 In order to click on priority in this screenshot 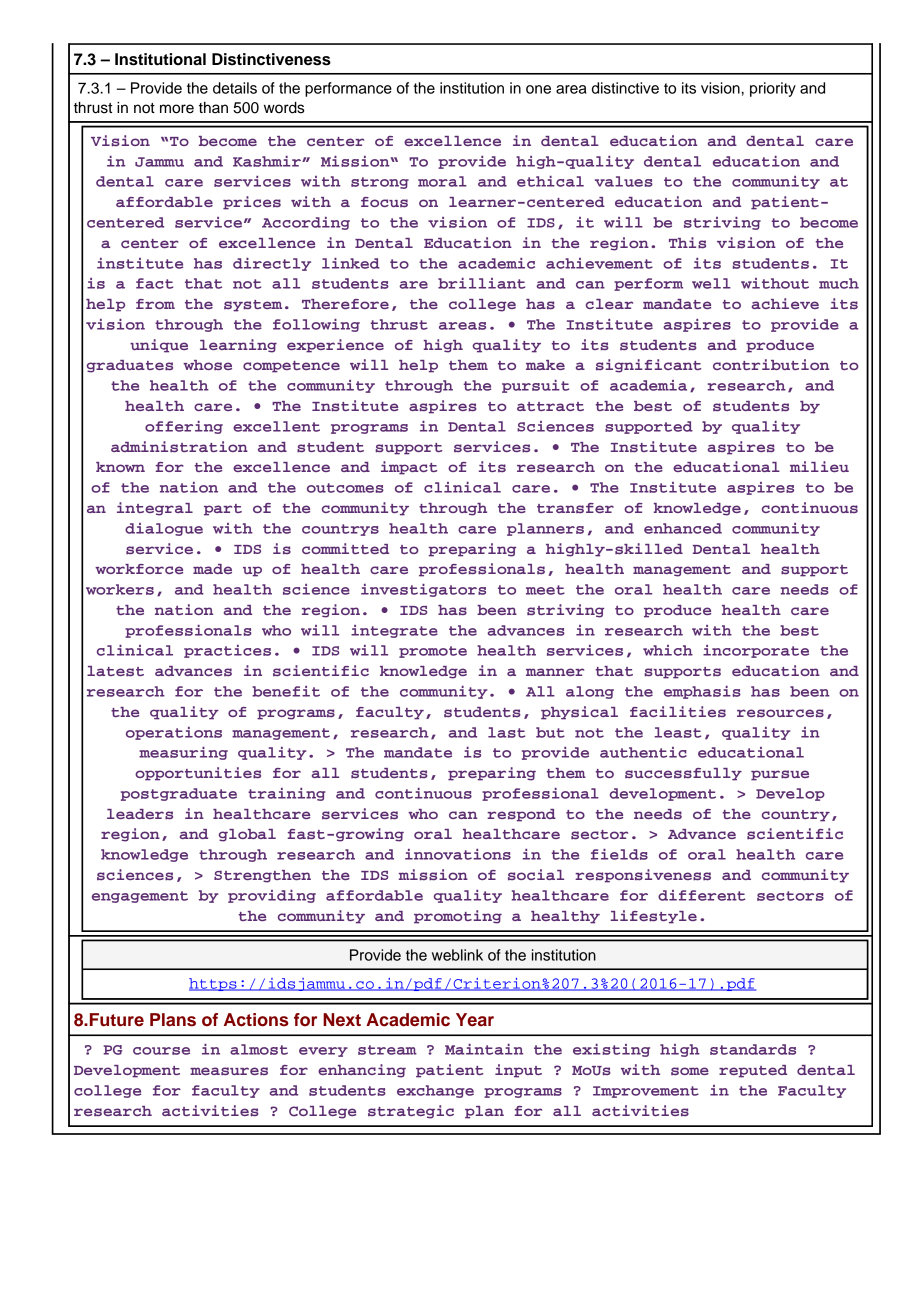, I will do `click(773, 89)`.
